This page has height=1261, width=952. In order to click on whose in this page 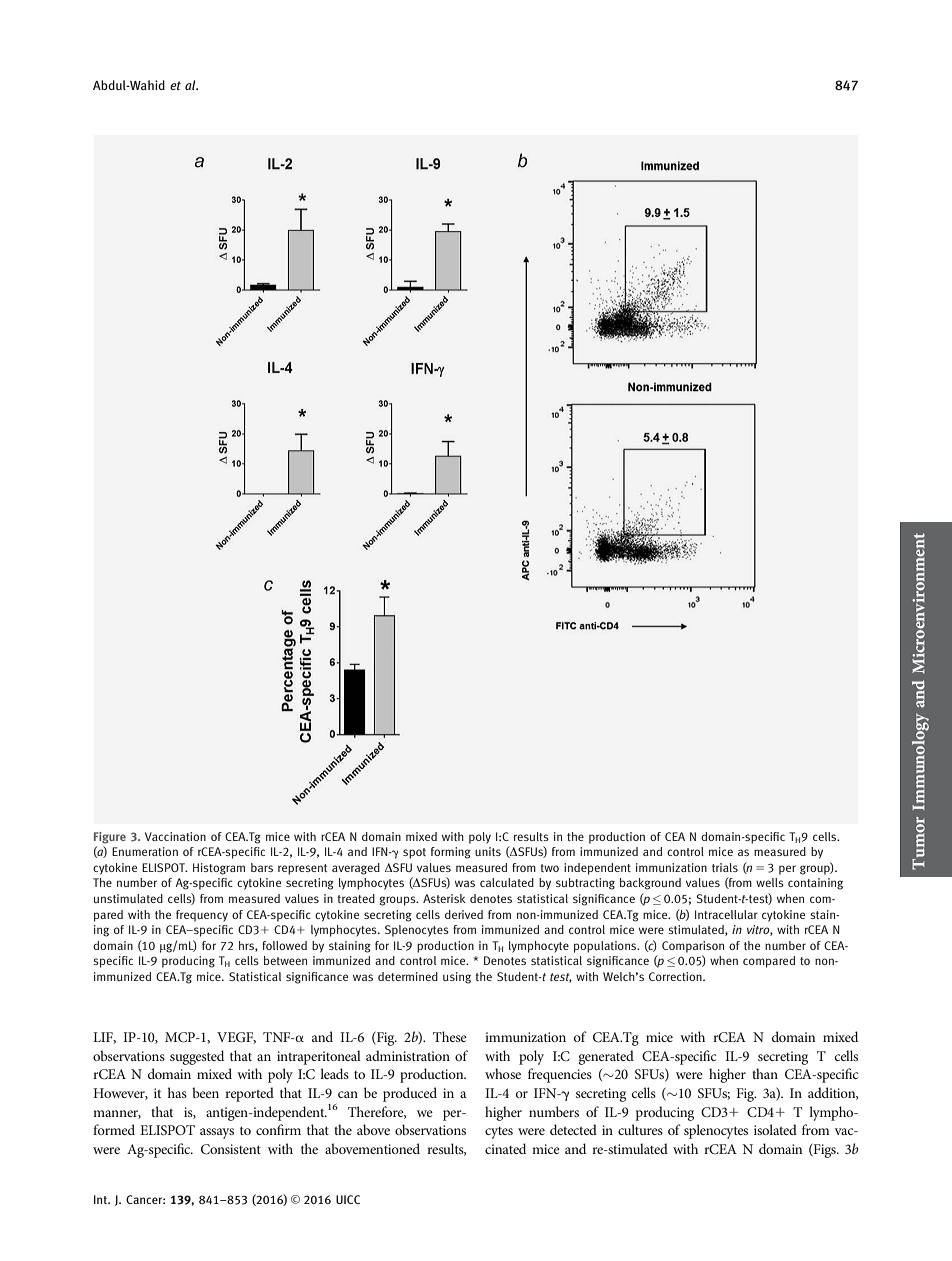, I will do `click(503, 1073)`.
